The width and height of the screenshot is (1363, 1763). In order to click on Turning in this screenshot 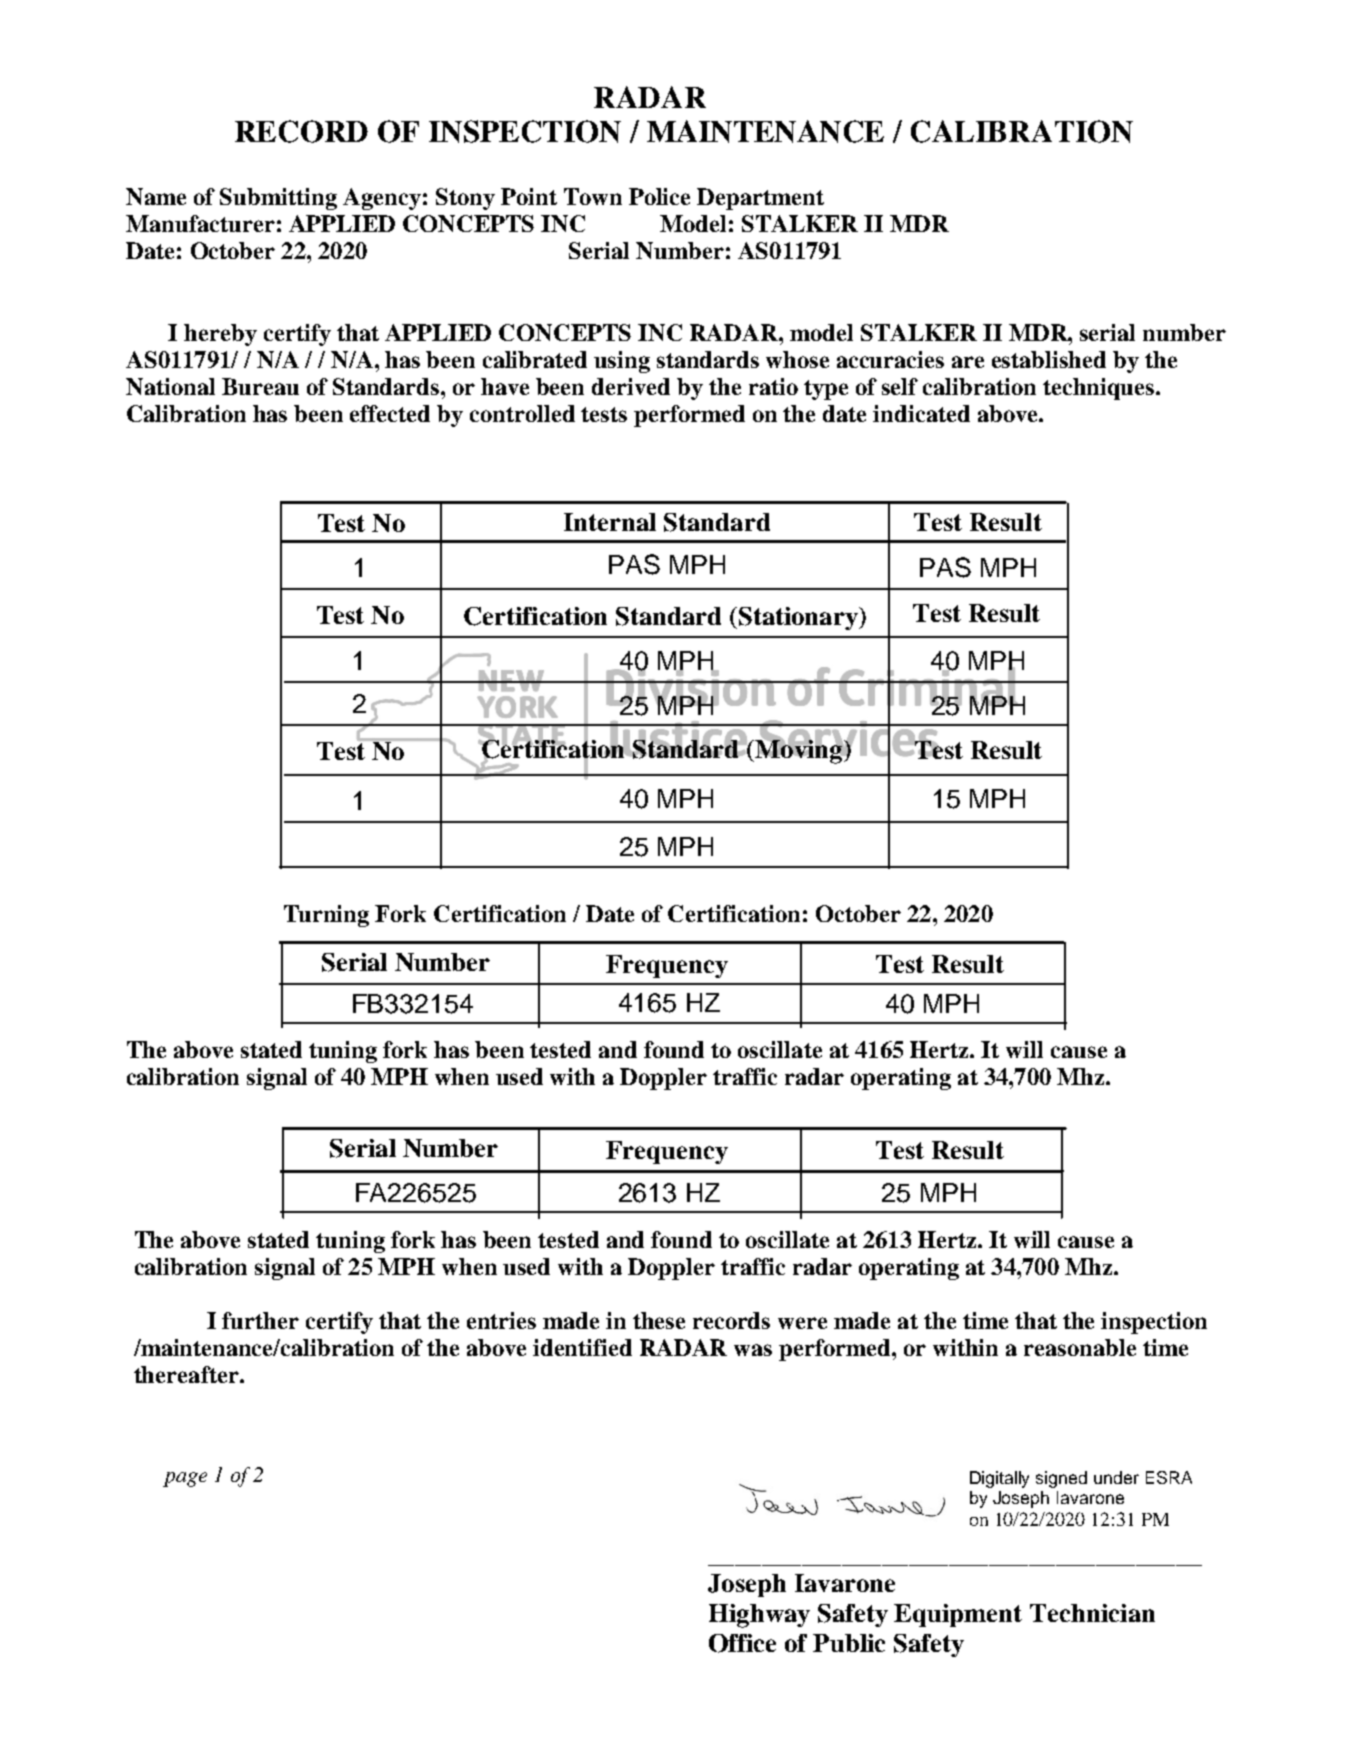, I will do `click(326, 916)`.
